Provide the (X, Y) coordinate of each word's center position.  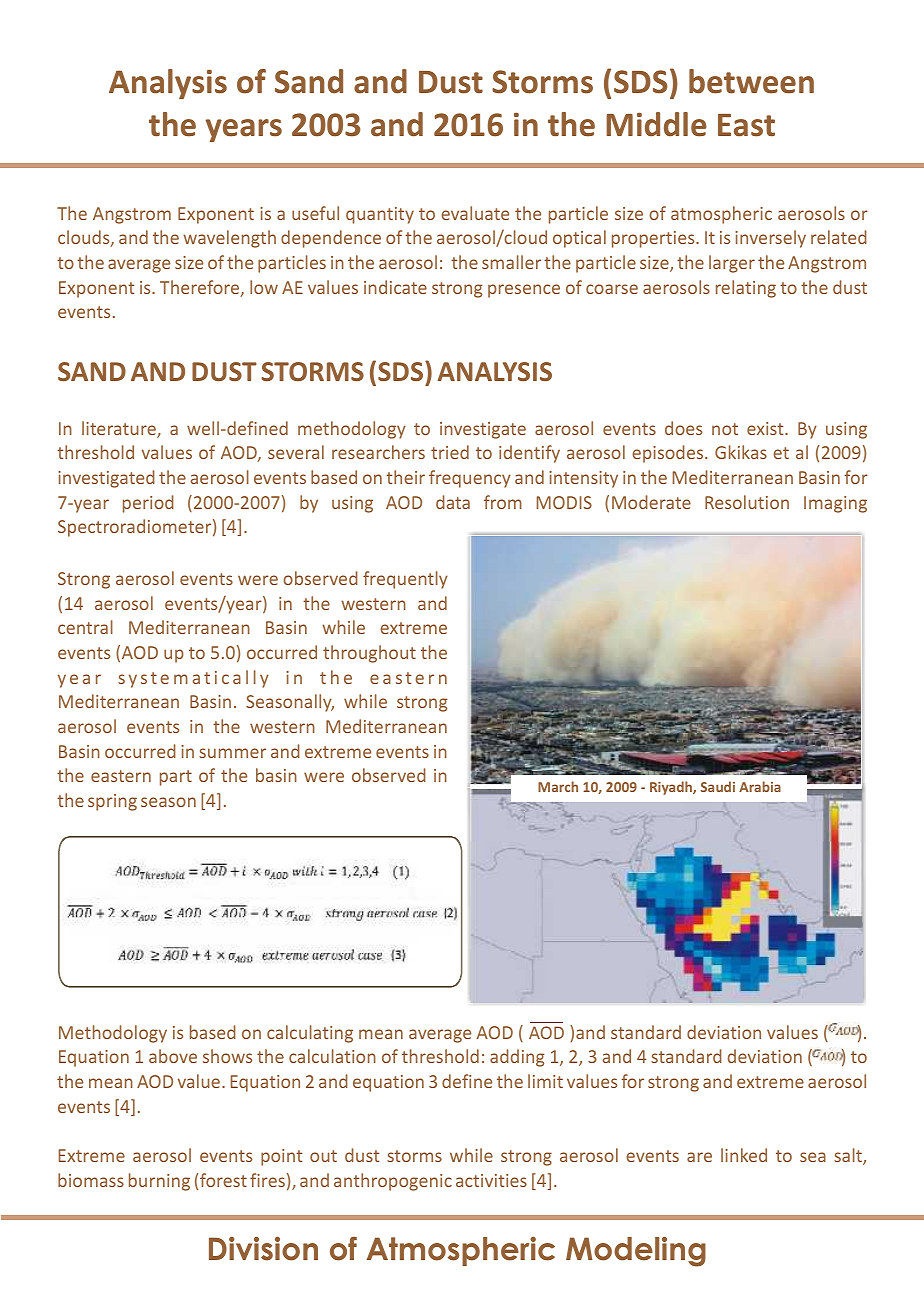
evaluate (475, 213)
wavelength (229, 239)
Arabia (760, 786)
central (85, 627)
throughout (369, 654)
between (751, 81)
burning (159, 1182)
